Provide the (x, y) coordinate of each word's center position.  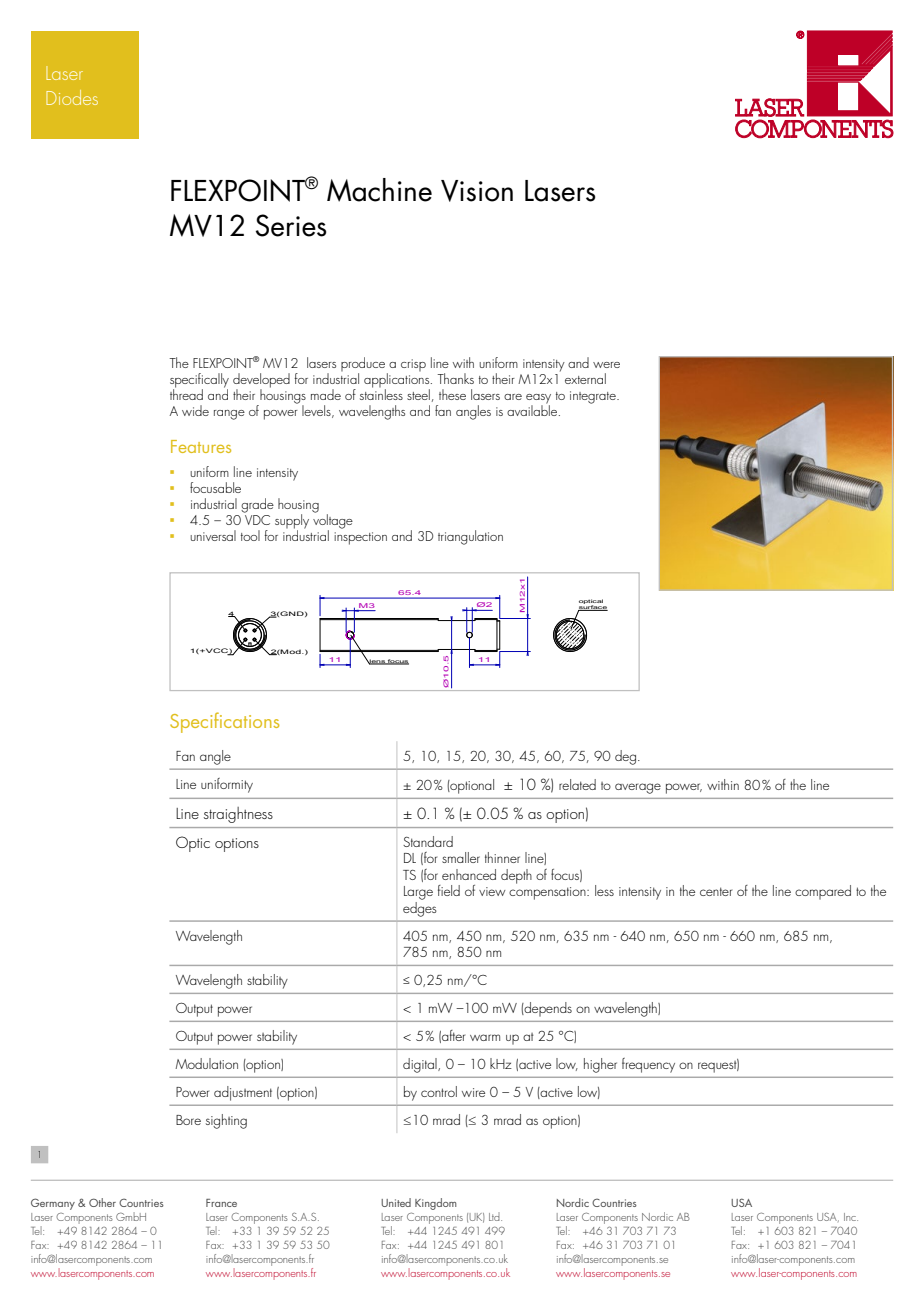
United (396, 1202)
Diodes (72, 97)
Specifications (224, 722)
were (606, 365)
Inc (851, 1217)
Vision (477, 191)
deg (625, 757)
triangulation (470, 537)
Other (102, 1202)
